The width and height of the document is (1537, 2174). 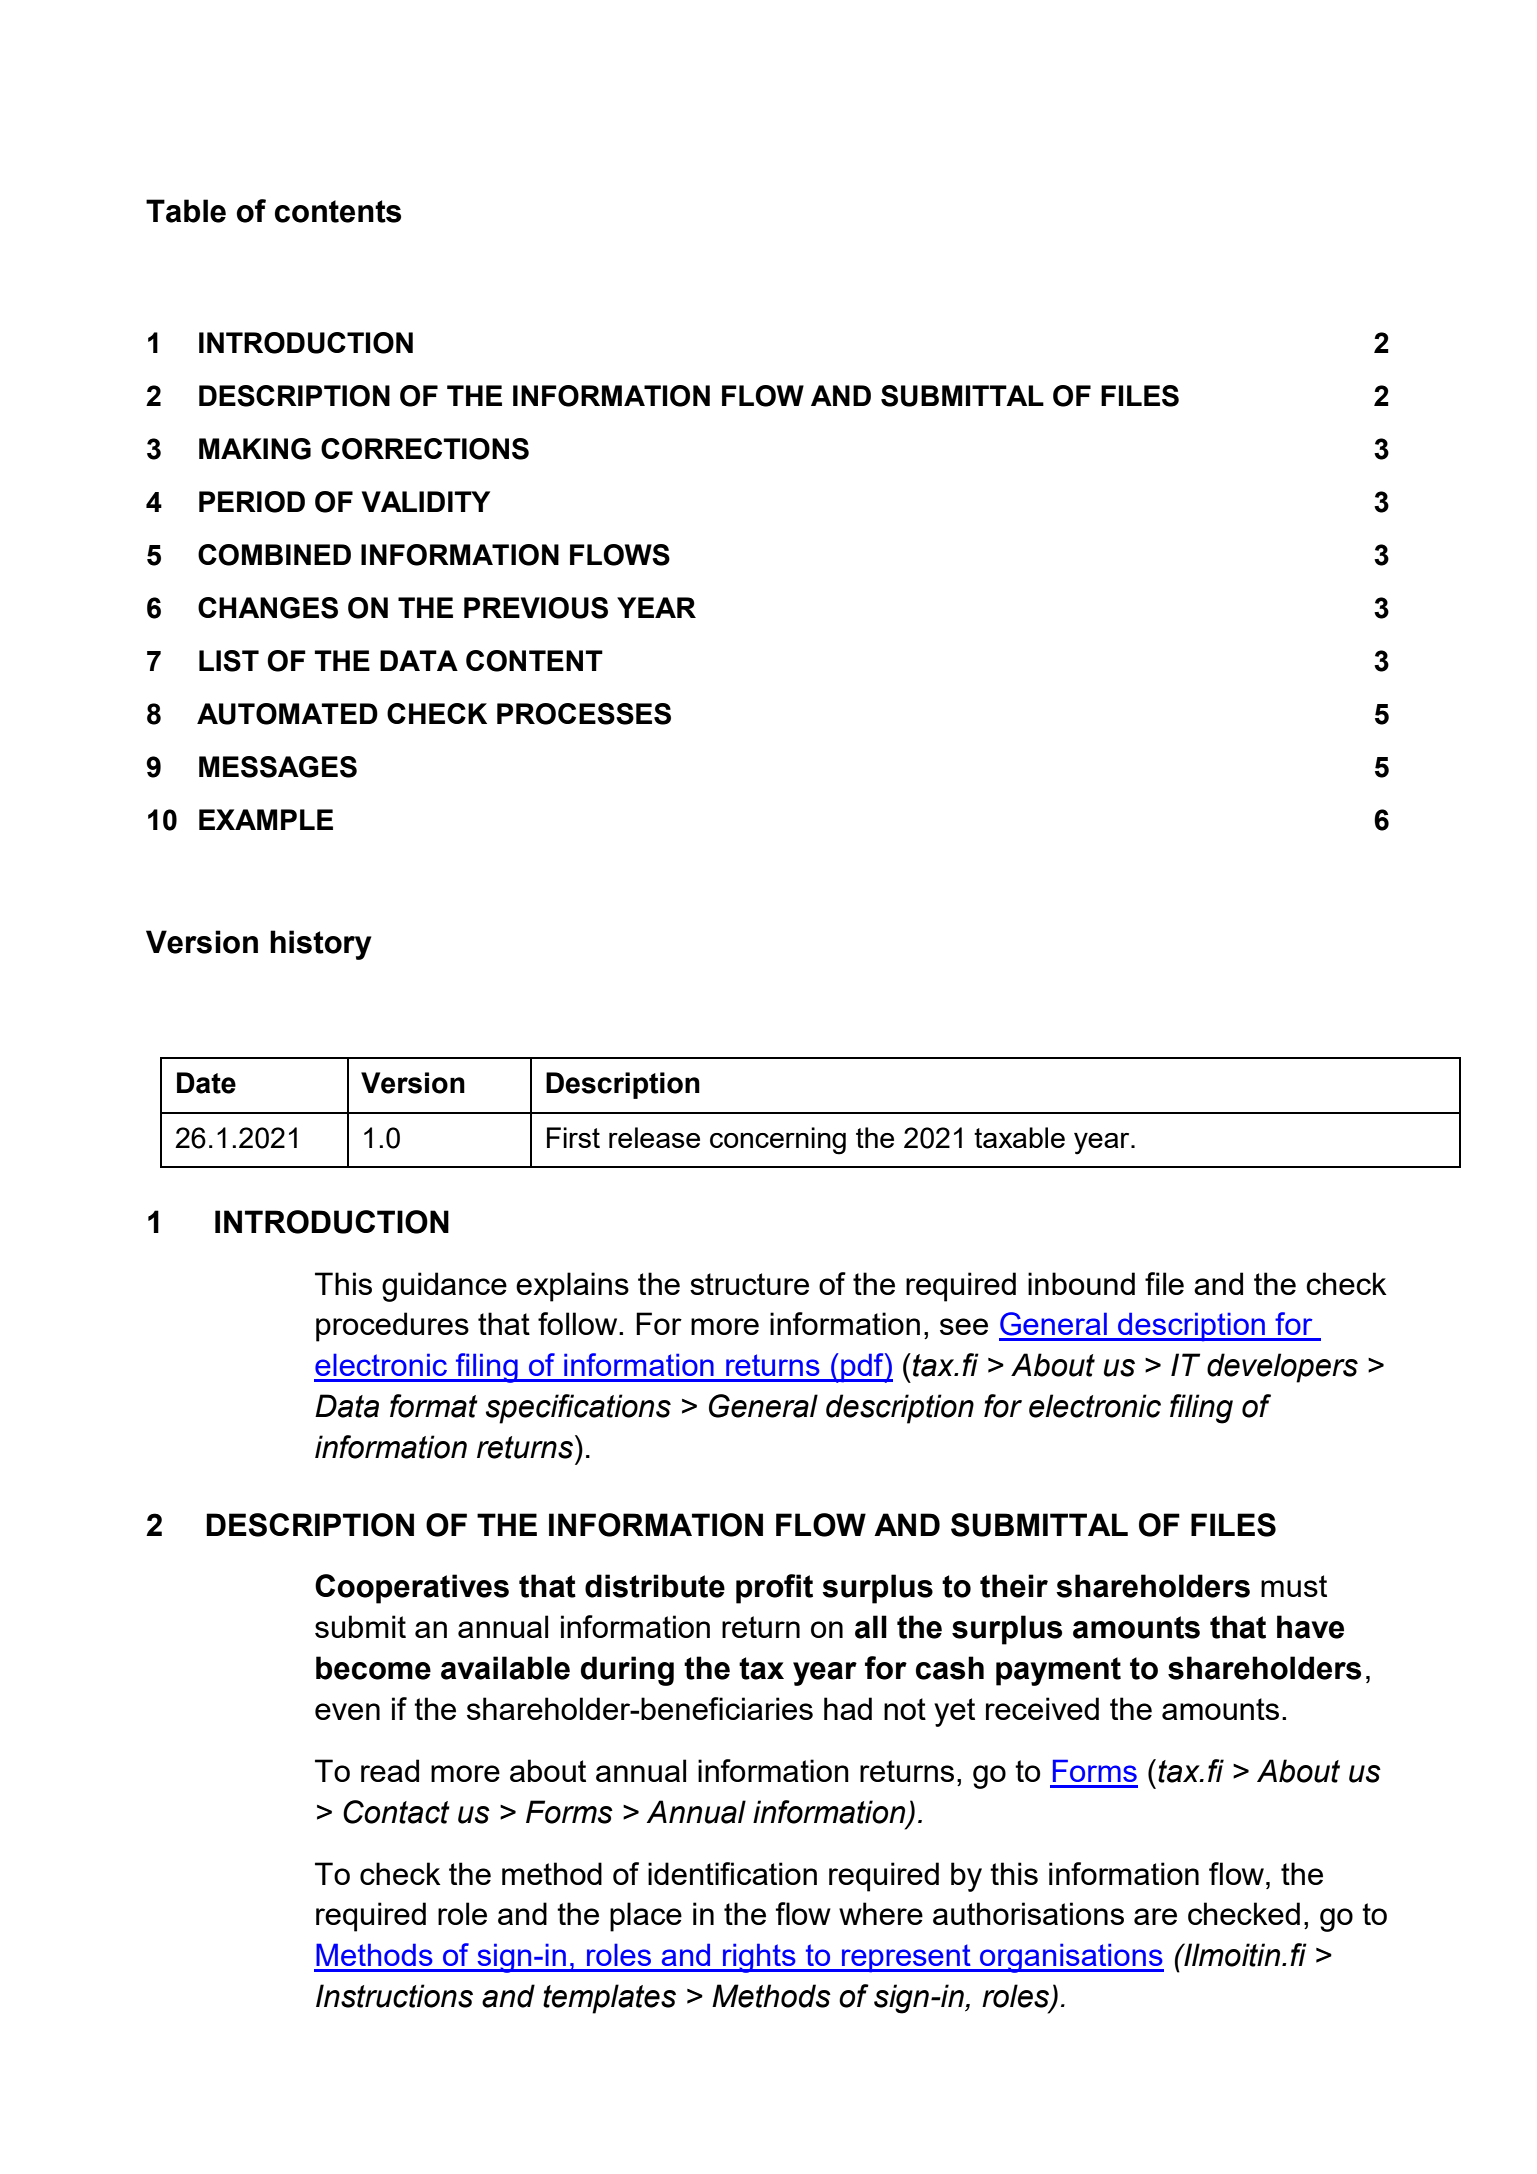 What do you see at coordinates (412, 1589) in the document?
I see `Cooperatives` at bounding box center [412, 1589].
